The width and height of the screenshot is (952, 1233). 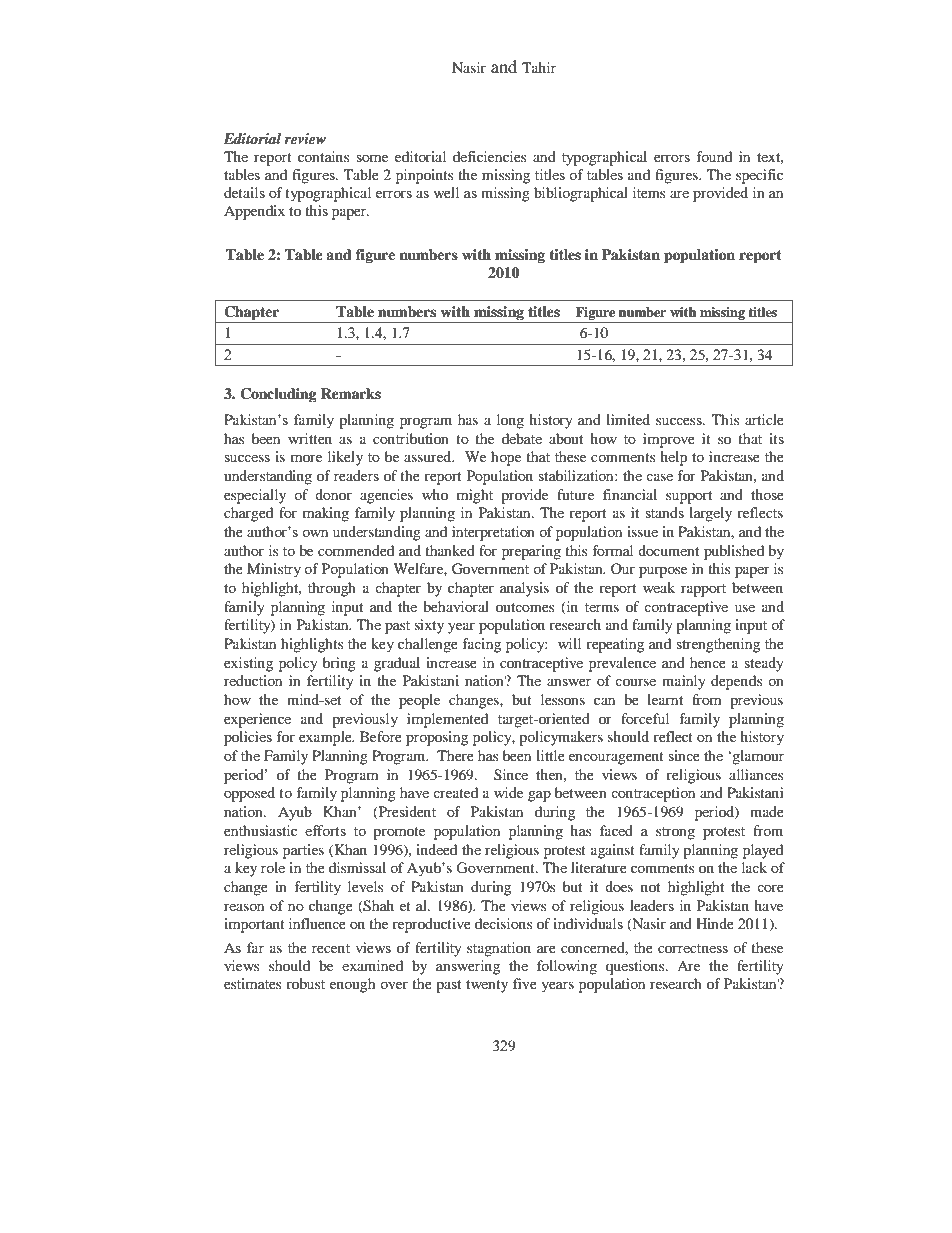 What do you see at coordinates (710, 514) in the screenshot?
I see `largely` at bounding box center [710, 514].
